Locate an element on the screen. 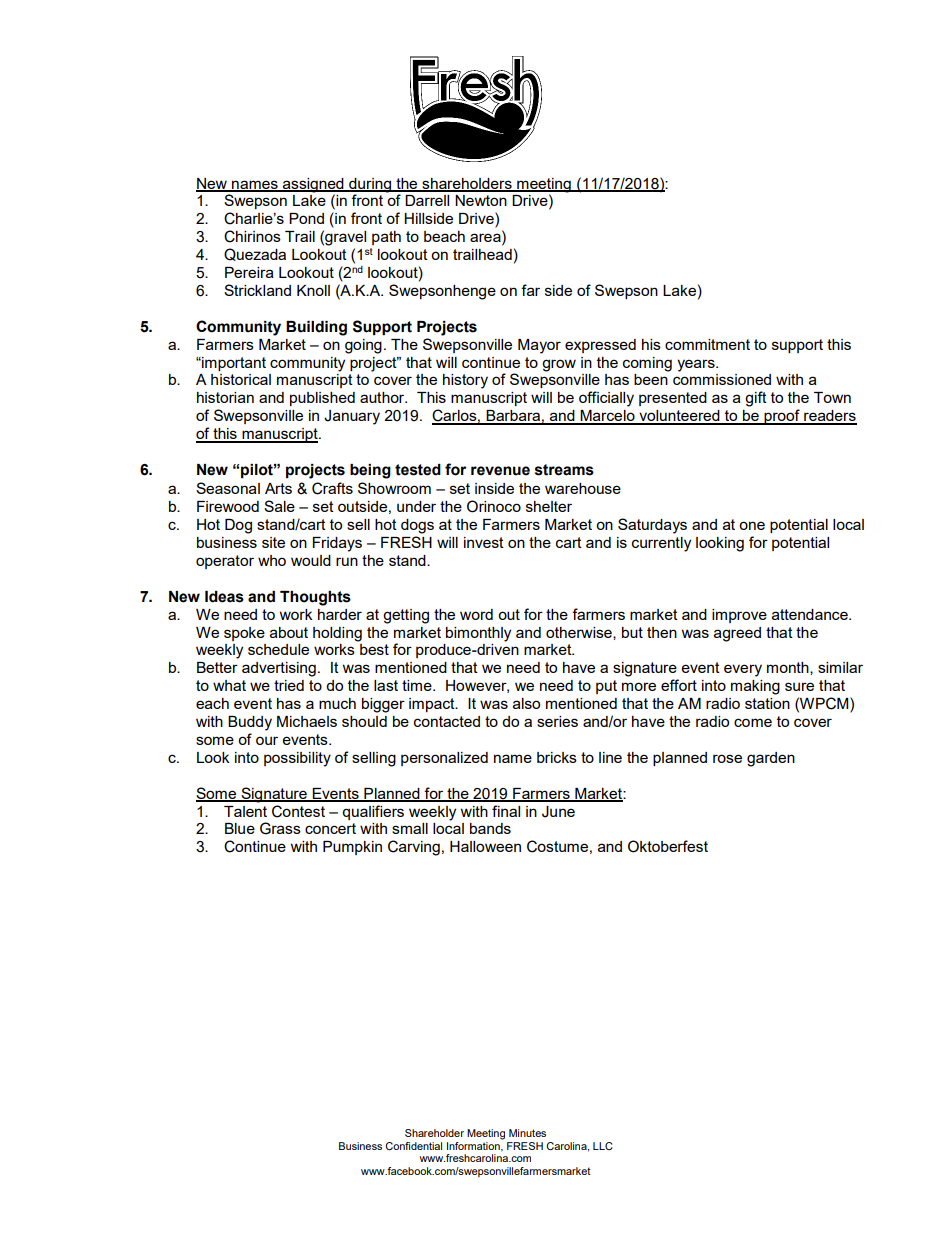 The width and height of the screenshot is (952, 1233). final is located at coordinates (506, 811).
